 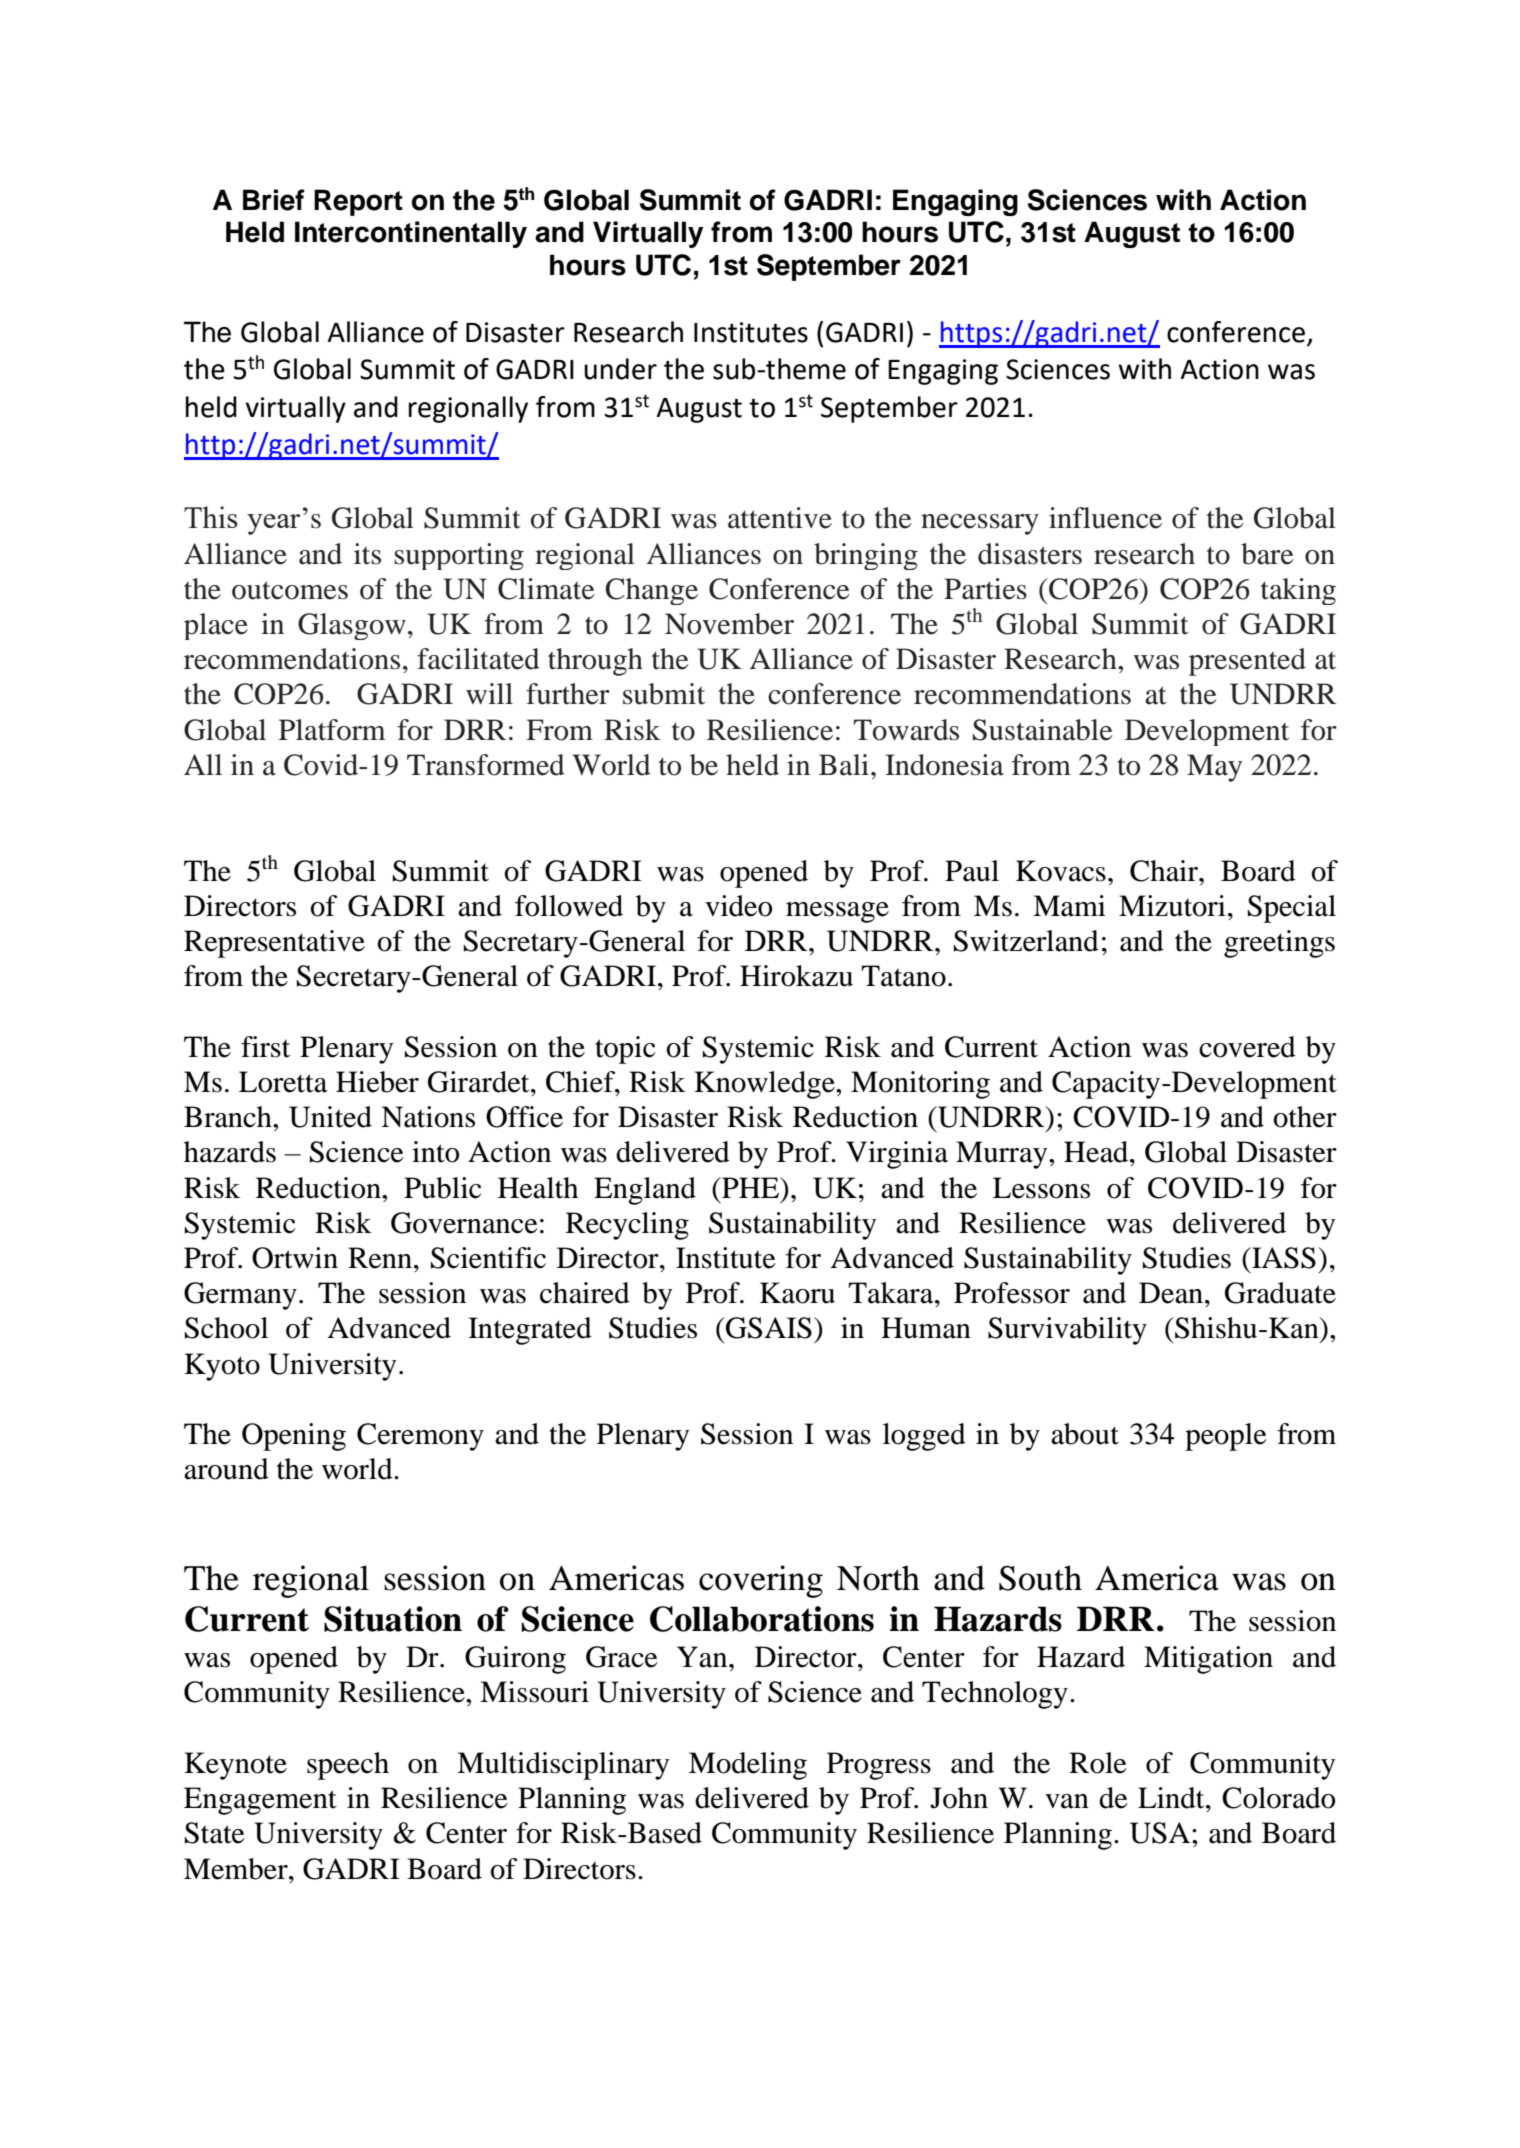 What do you see at coordinates (1105, 518) in the image?
I see `influence` at bounding box center [1105, 518].
